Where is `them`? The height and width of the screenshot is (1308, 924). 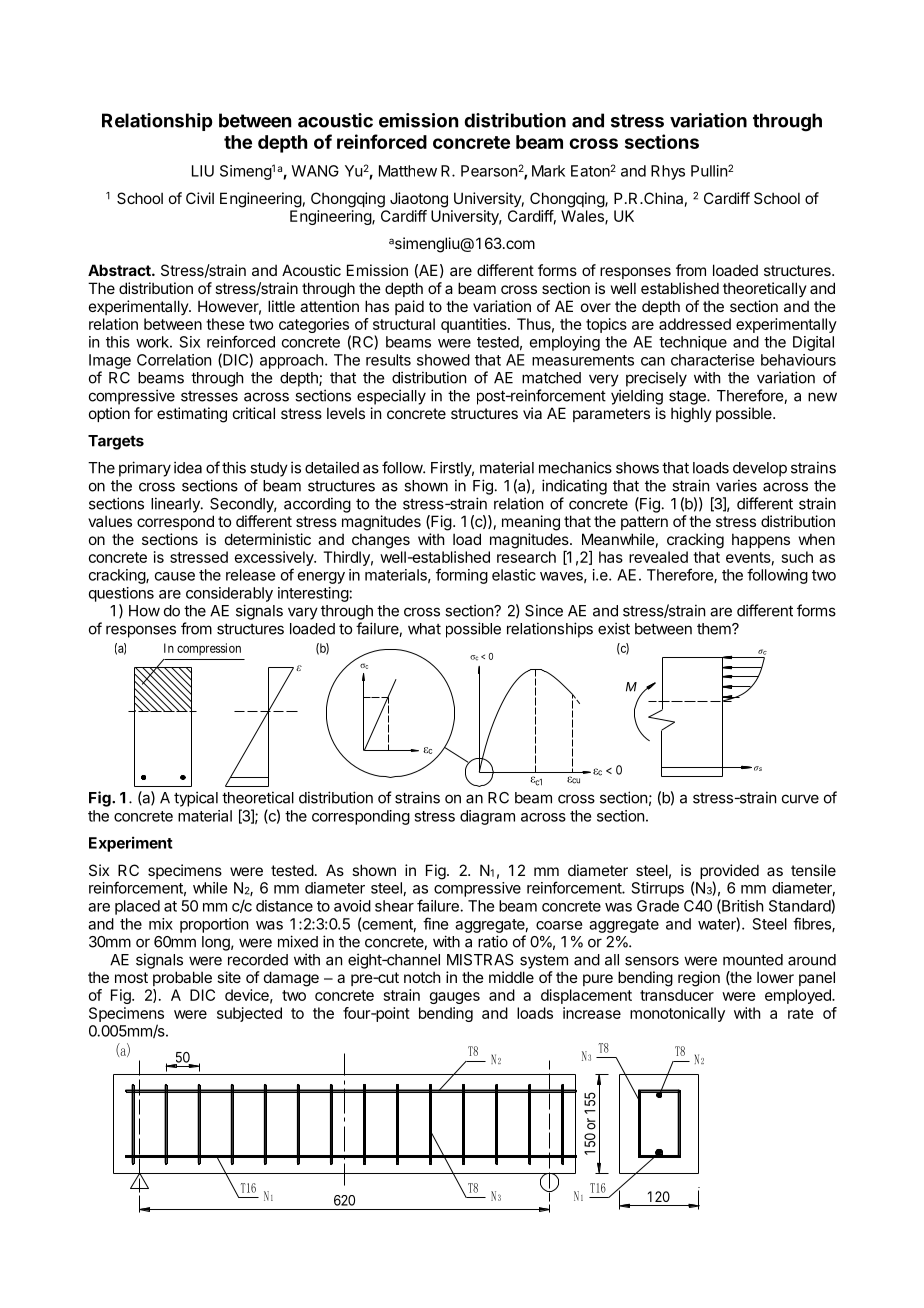 them is located at coordinates (715, 629).
